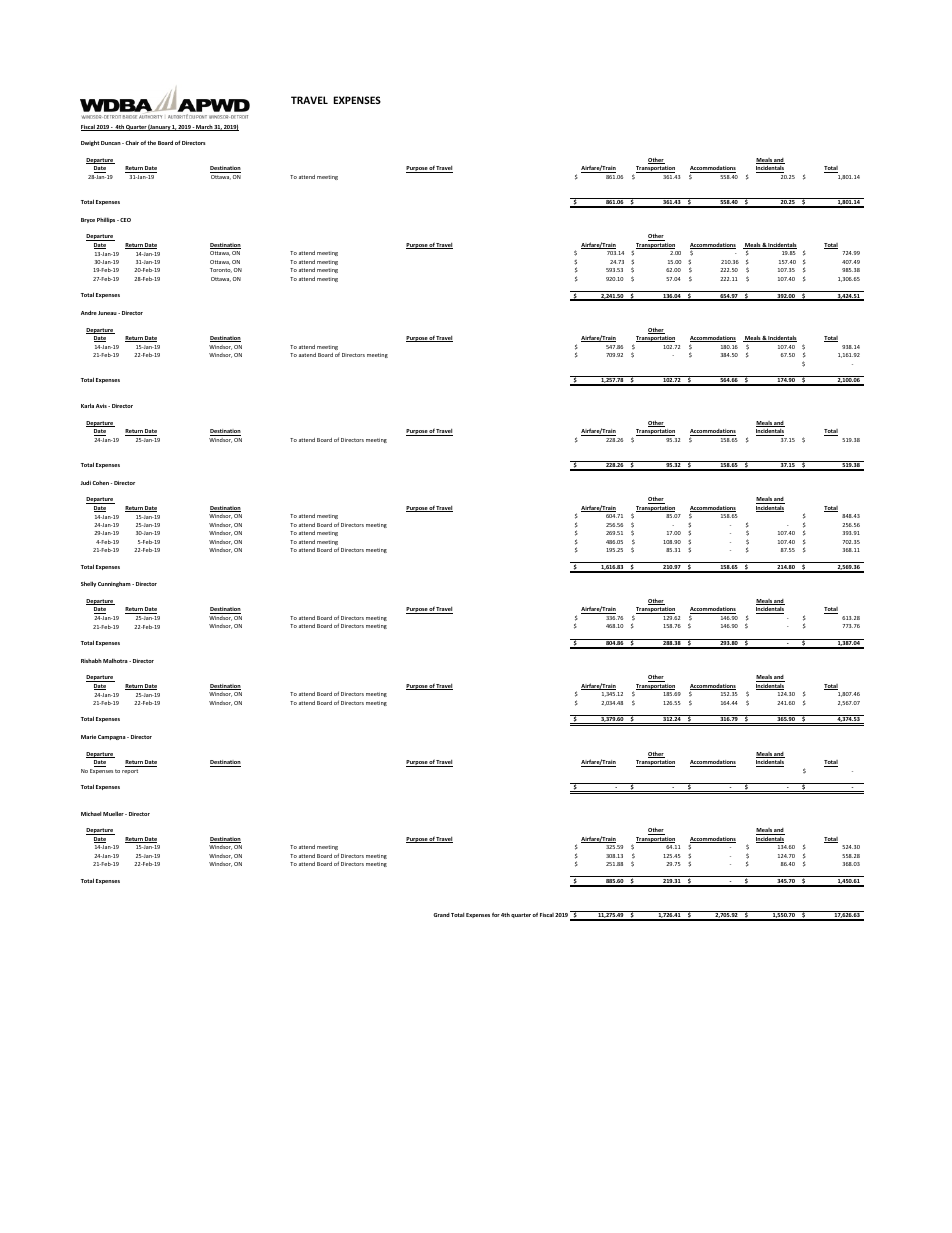 The image size is (952, 1233). Describe the element at coordinates (102, 406) in the screenshot. I see `Avis` at that location.
